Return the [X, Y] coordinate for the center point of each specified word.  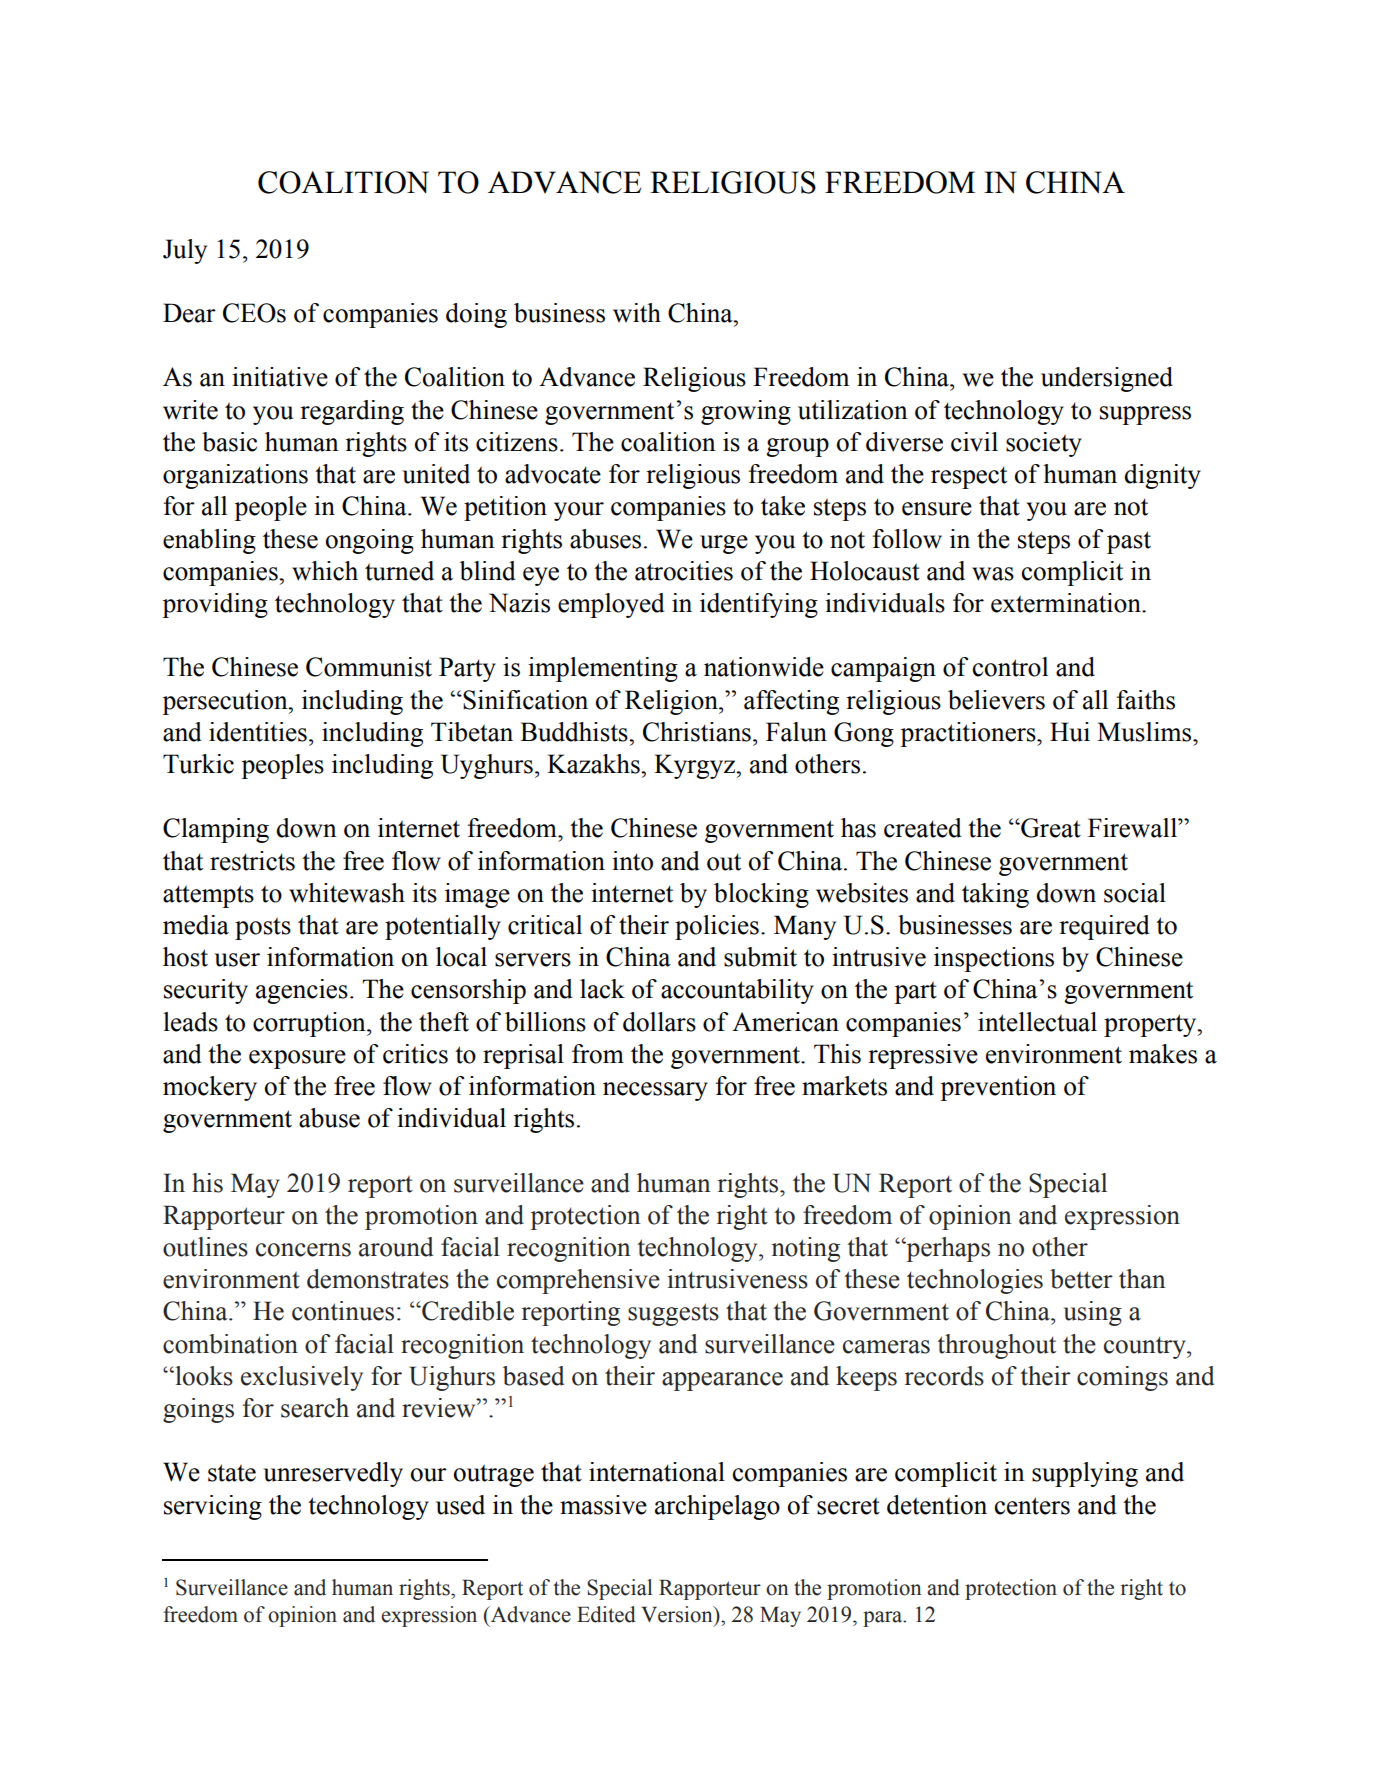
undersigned [1107, 379]
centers [1032, 1506]
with [637, 313]
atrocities [684, 571]
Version [678, 1614]
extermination [1067, 603]
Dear [189, 313]
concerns [303, 1250]
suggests [673, 1314]
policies [717, 927]
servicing [213, 1507]
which [325, 571]
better [1081, 1279]
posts [263, 928]
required [1104, 927]
